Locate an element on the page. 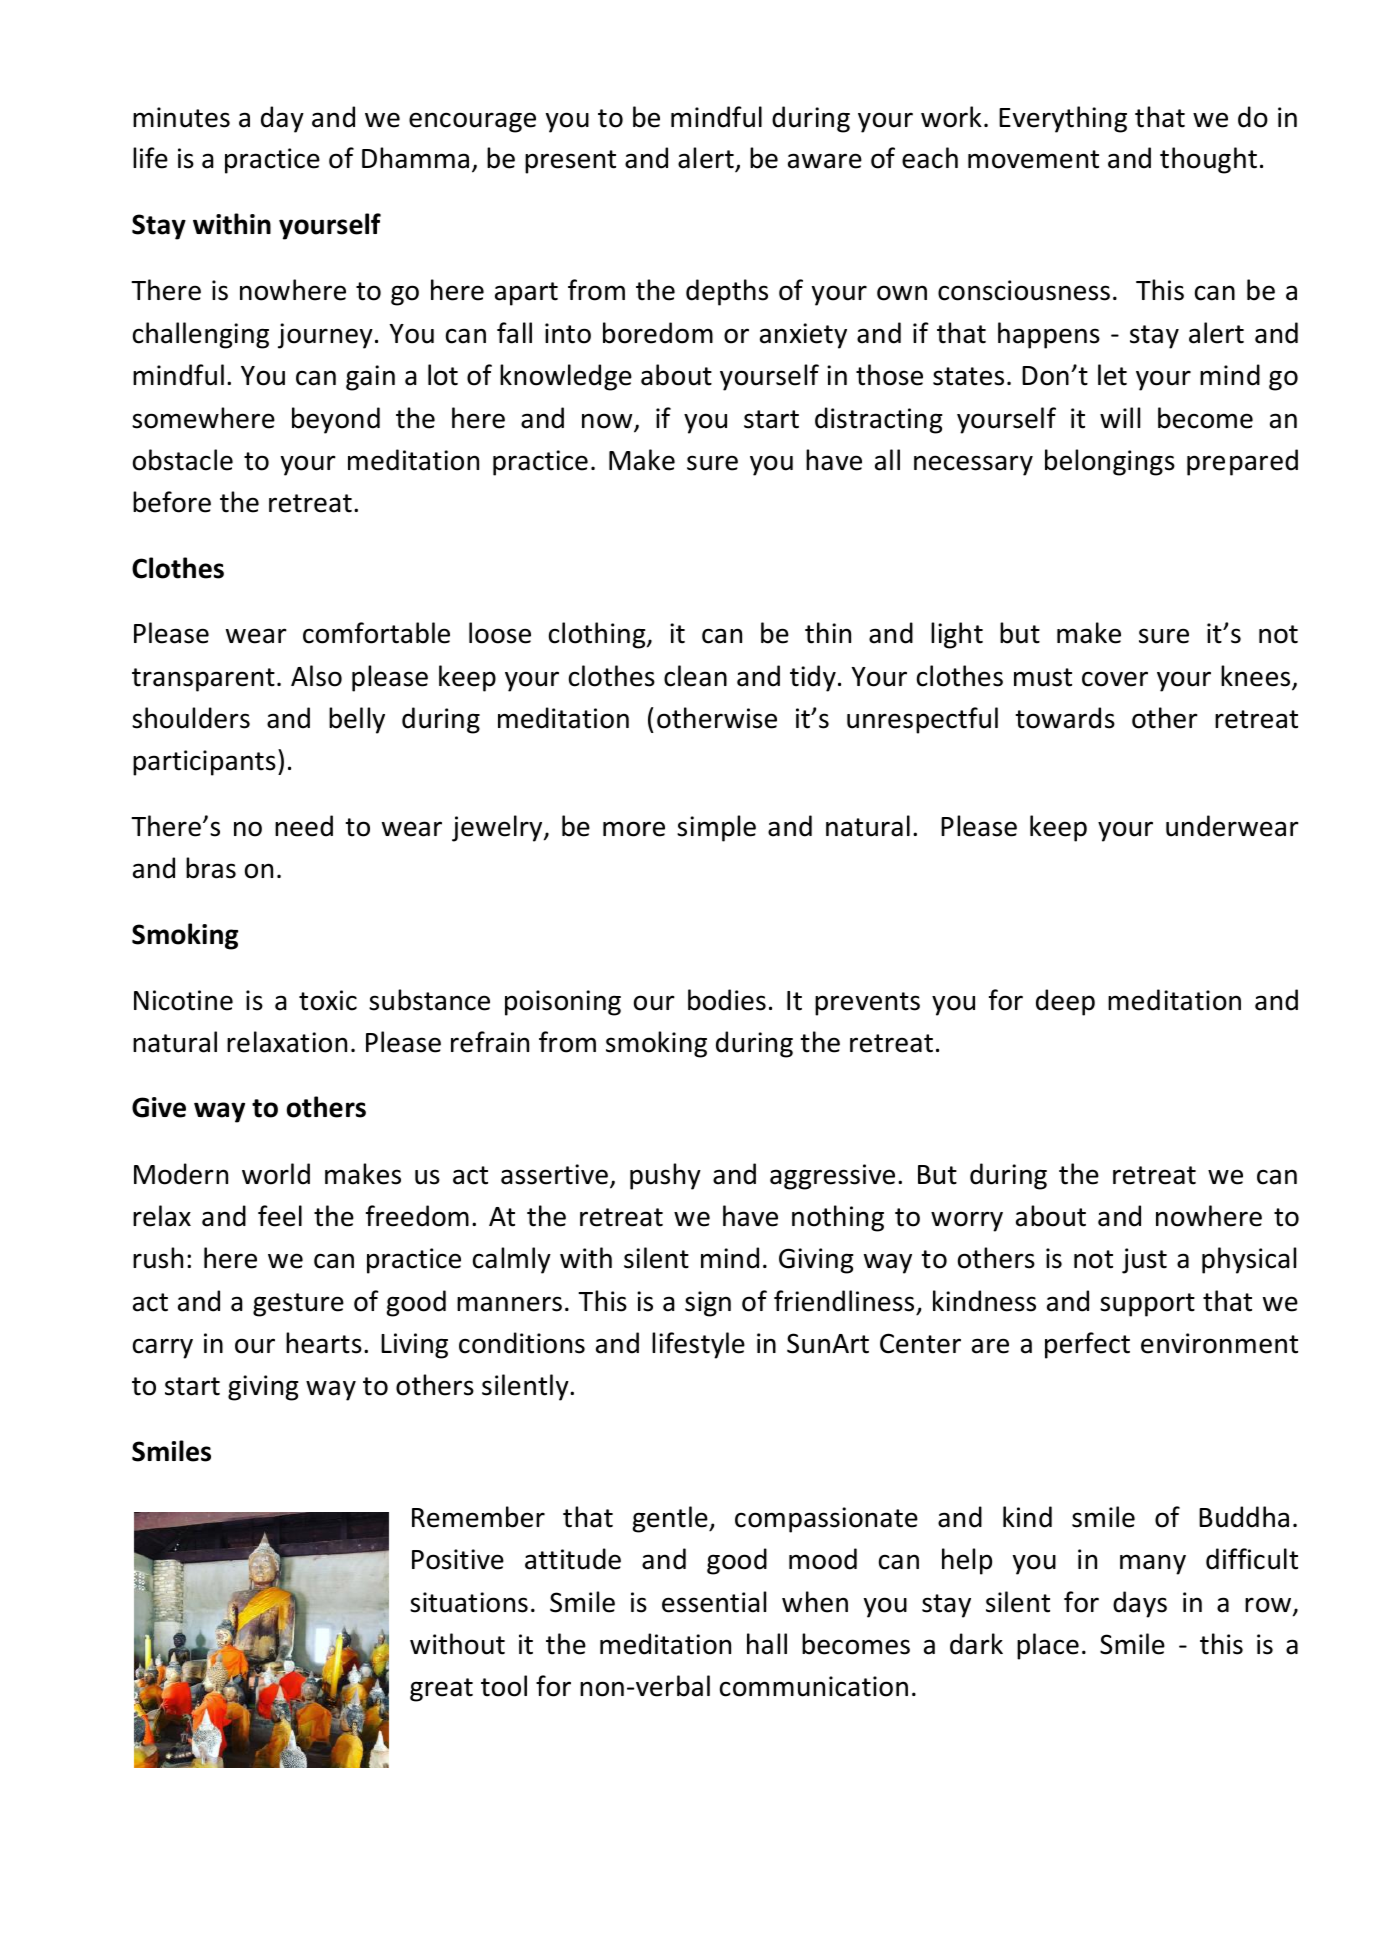 Image resolution: width=1382 pixels, height=1955 pixels. just is located at coordinates (1144, 1261).
